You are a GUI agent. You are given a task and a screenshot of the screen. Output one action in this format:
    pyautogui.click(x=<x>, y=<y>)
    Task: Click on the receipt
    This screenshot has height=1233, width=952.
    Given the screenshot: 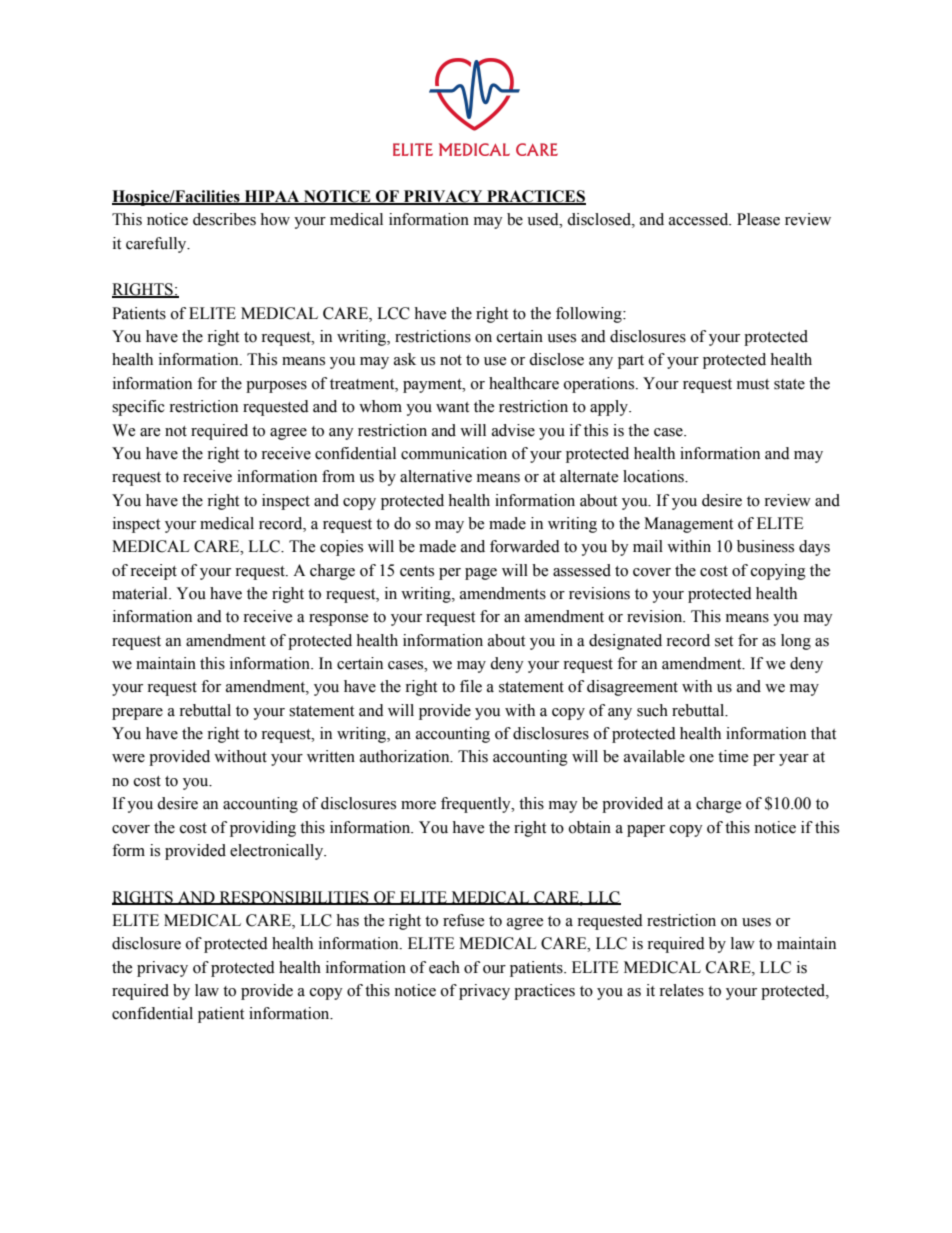 What is the action you would take?
    pyautogui.click(x=153, y=572)
